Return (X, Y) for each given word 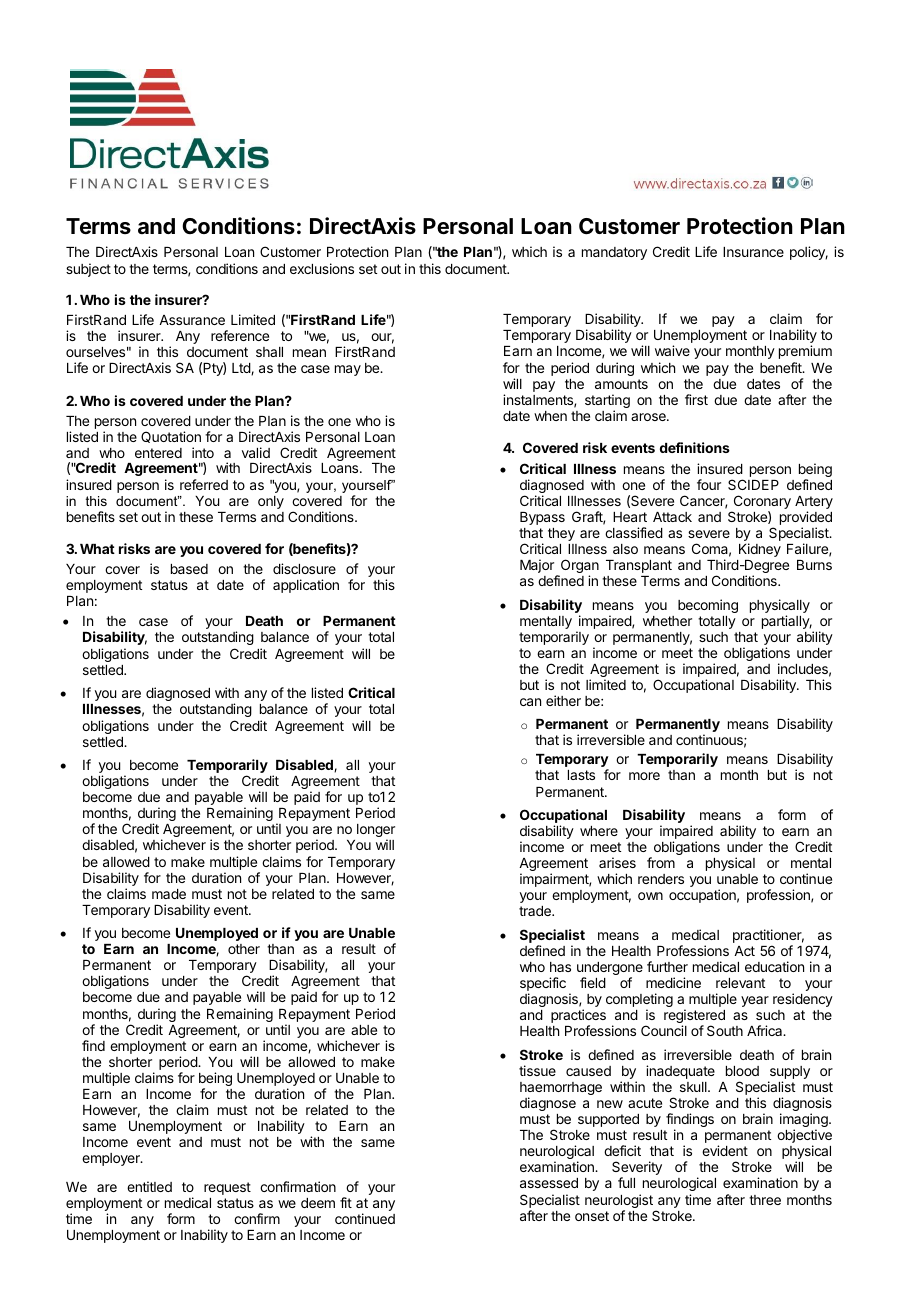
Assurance (192, 320)
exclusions (322, 268)
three (765, 1200)
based (189, 569)
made (169, 894)
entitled (149, 1186)
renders (661, 879)
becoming (708, 606)
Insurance (753, 252)
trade (536, 911)
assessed (549, 1183)
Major (538, 567)
